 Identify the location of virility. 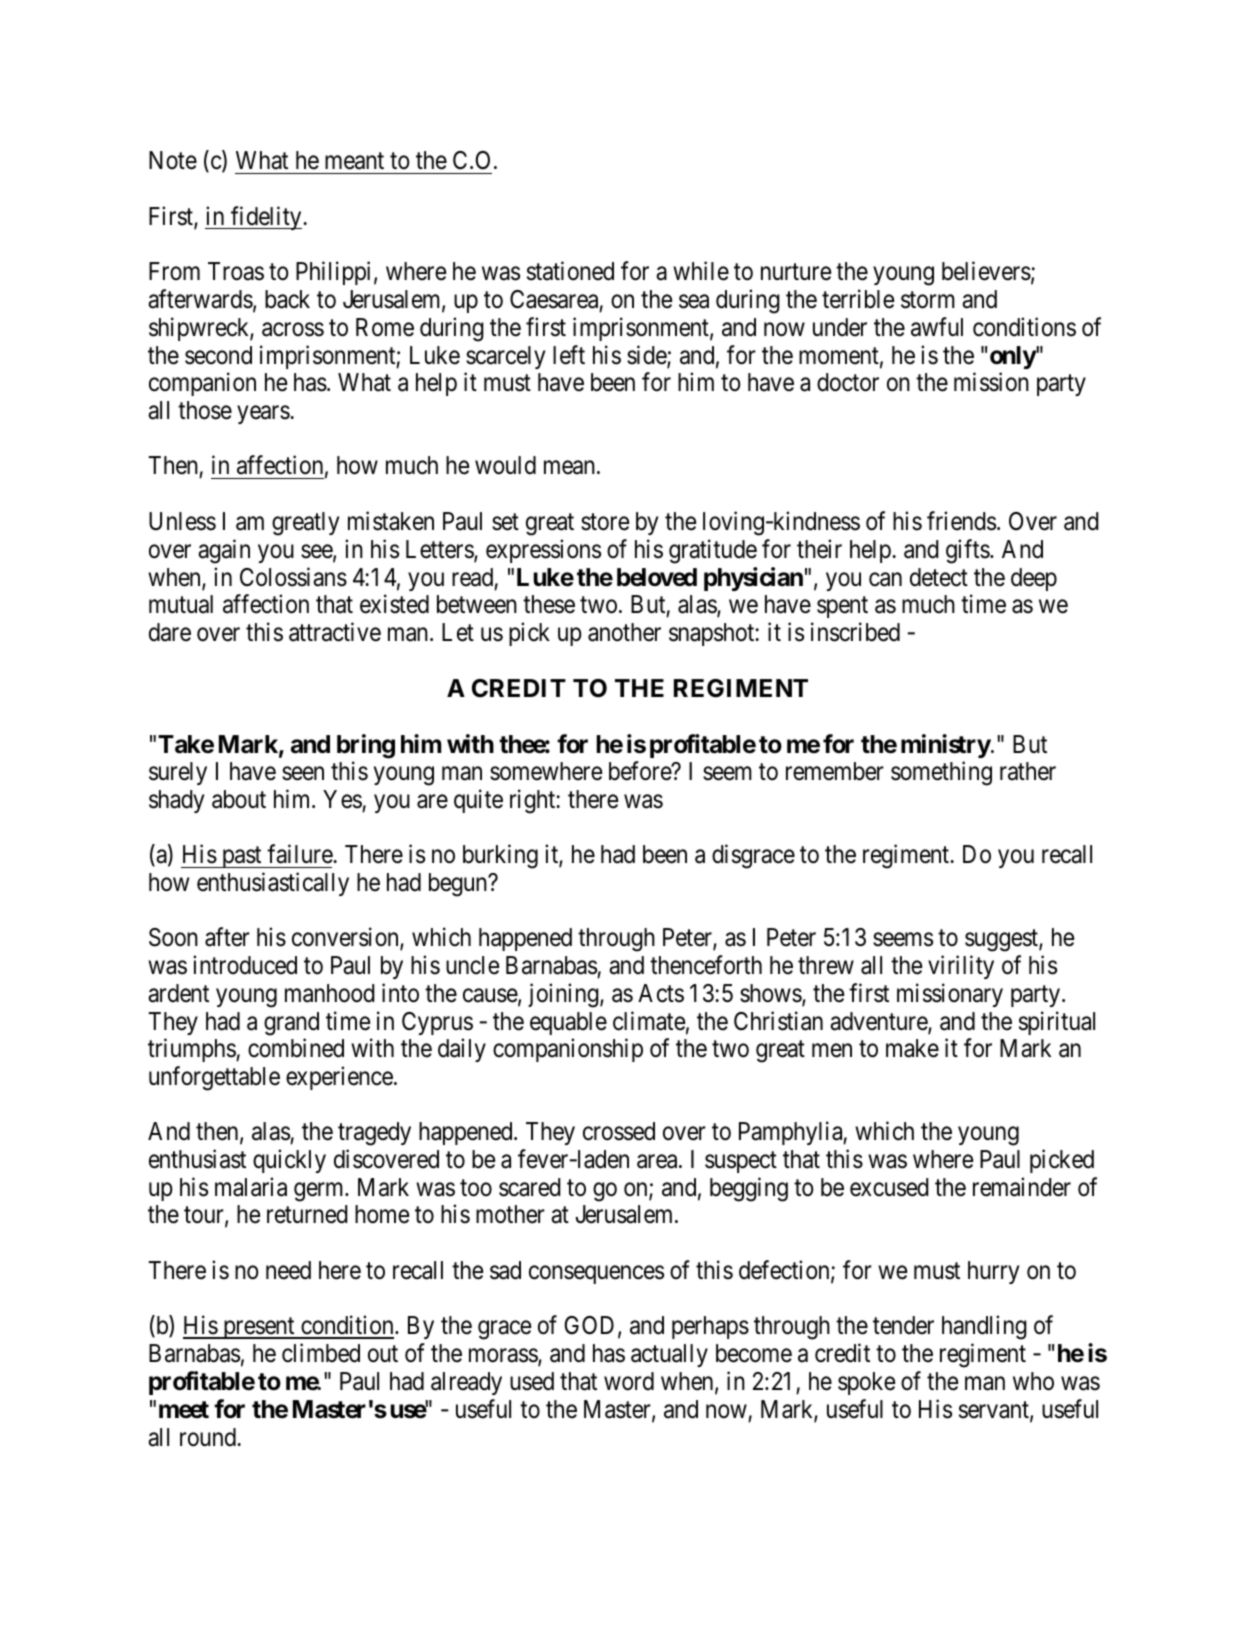
(961, 967).
